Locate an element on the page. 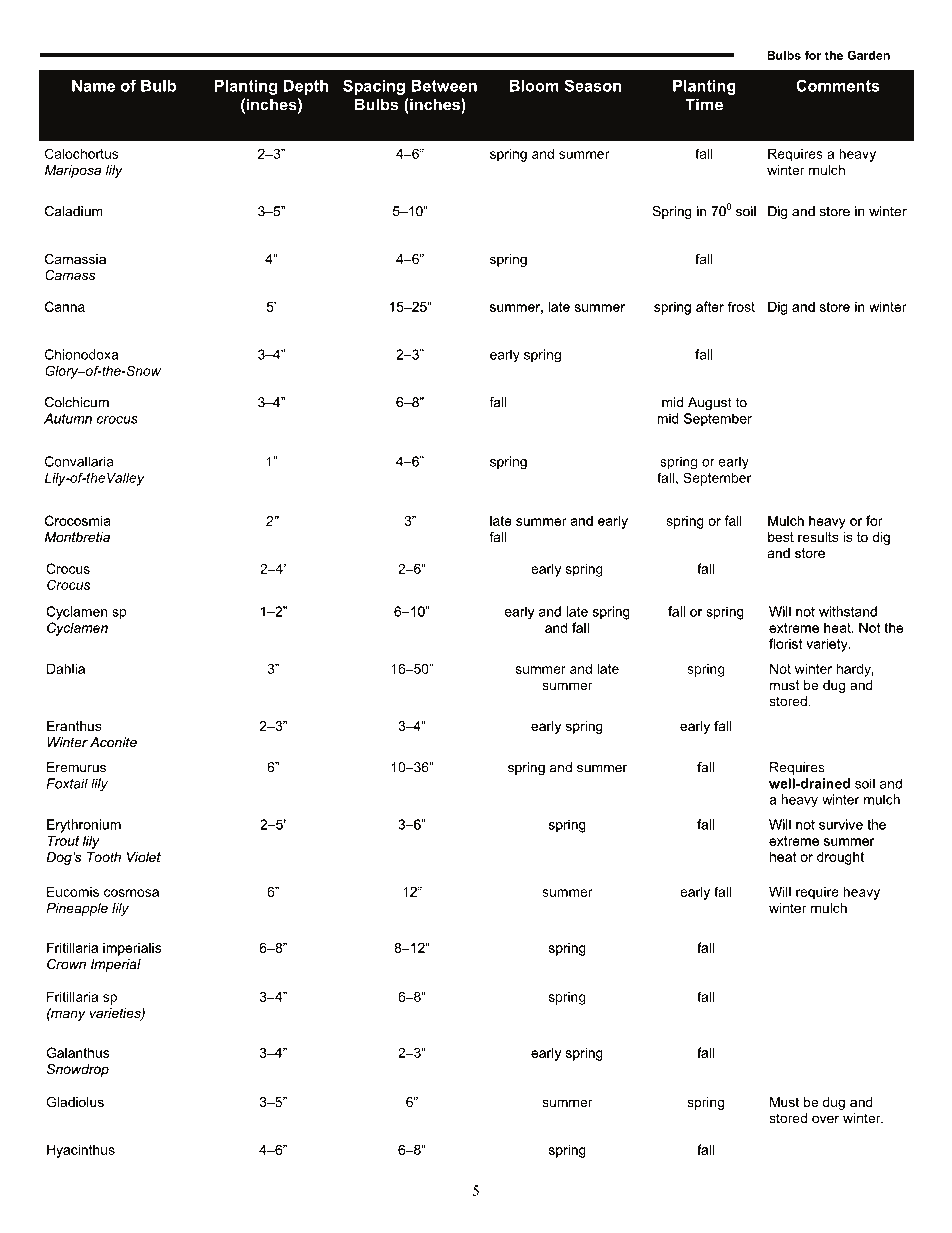  Dahlia is located at coordinates (66, 668).
